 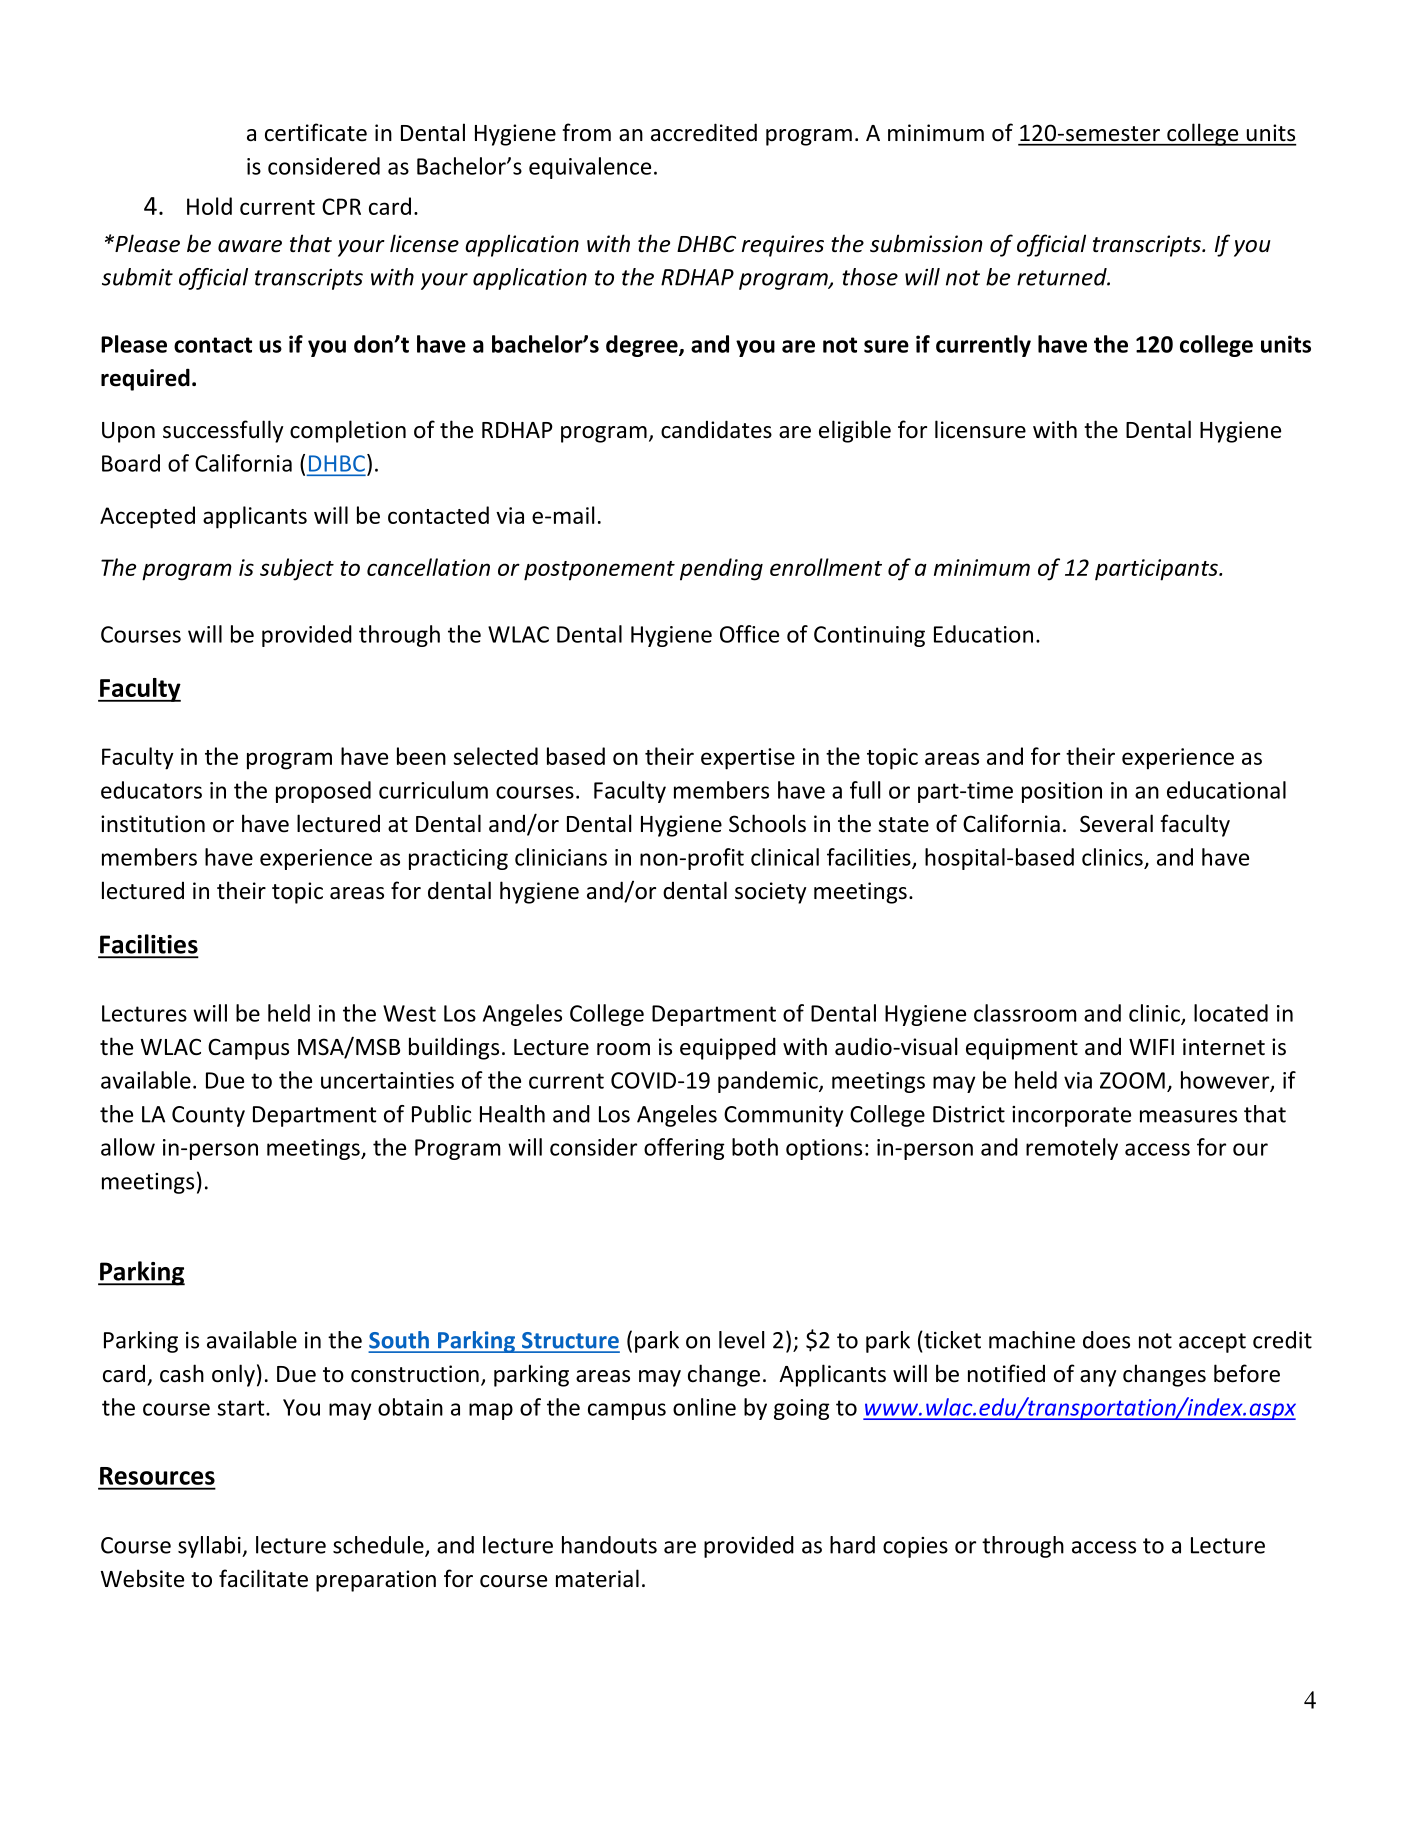 What do you see at coordinates (208, 1116) in the image?
I see `County` at bounding box center [208, 1116].
